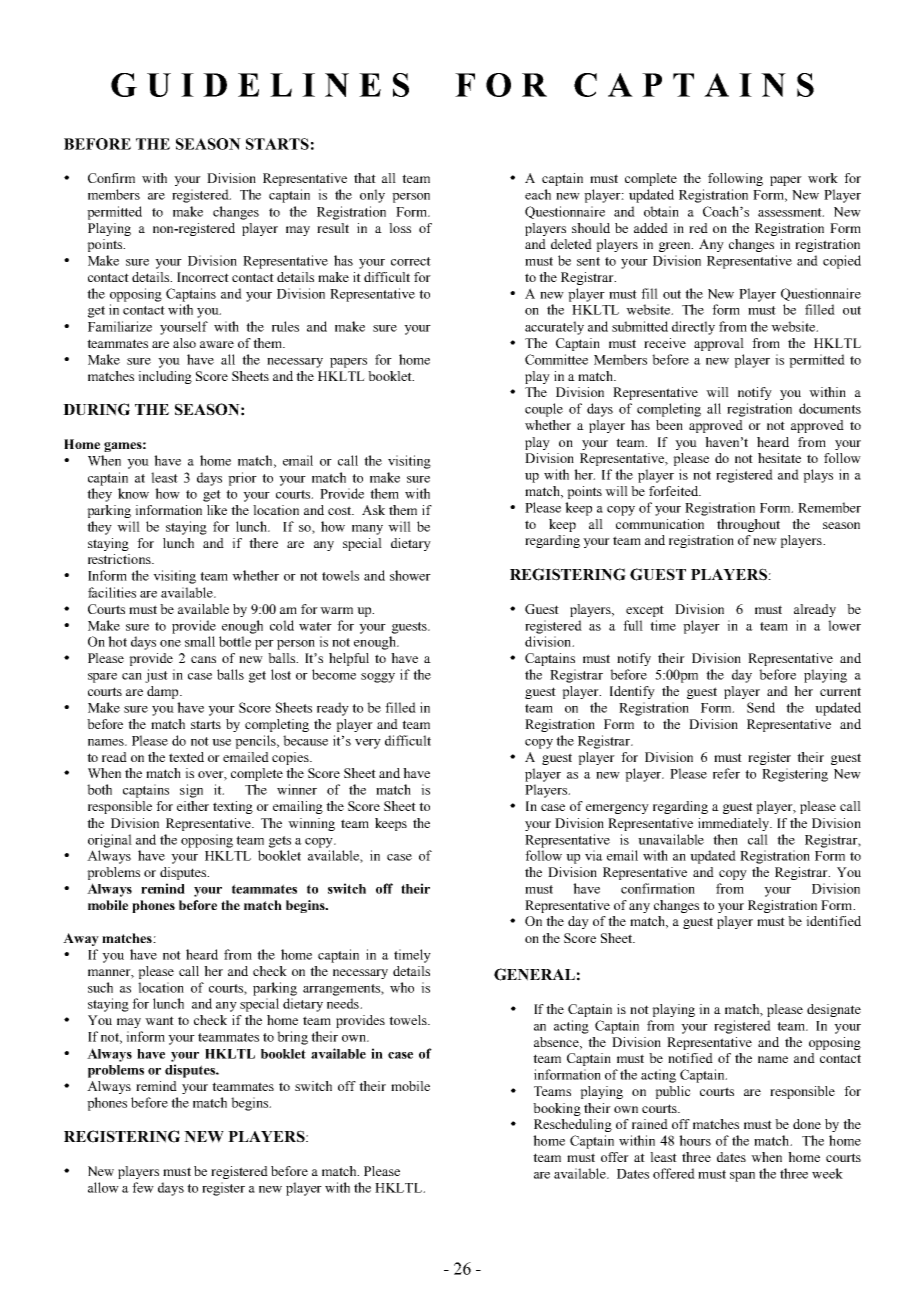 Image resolution: width=924 pixels, height=1311 pixels. What do you see at coordinates (193, 806) in the screenshot?
I see `either` at bounding box center [193, 806].
